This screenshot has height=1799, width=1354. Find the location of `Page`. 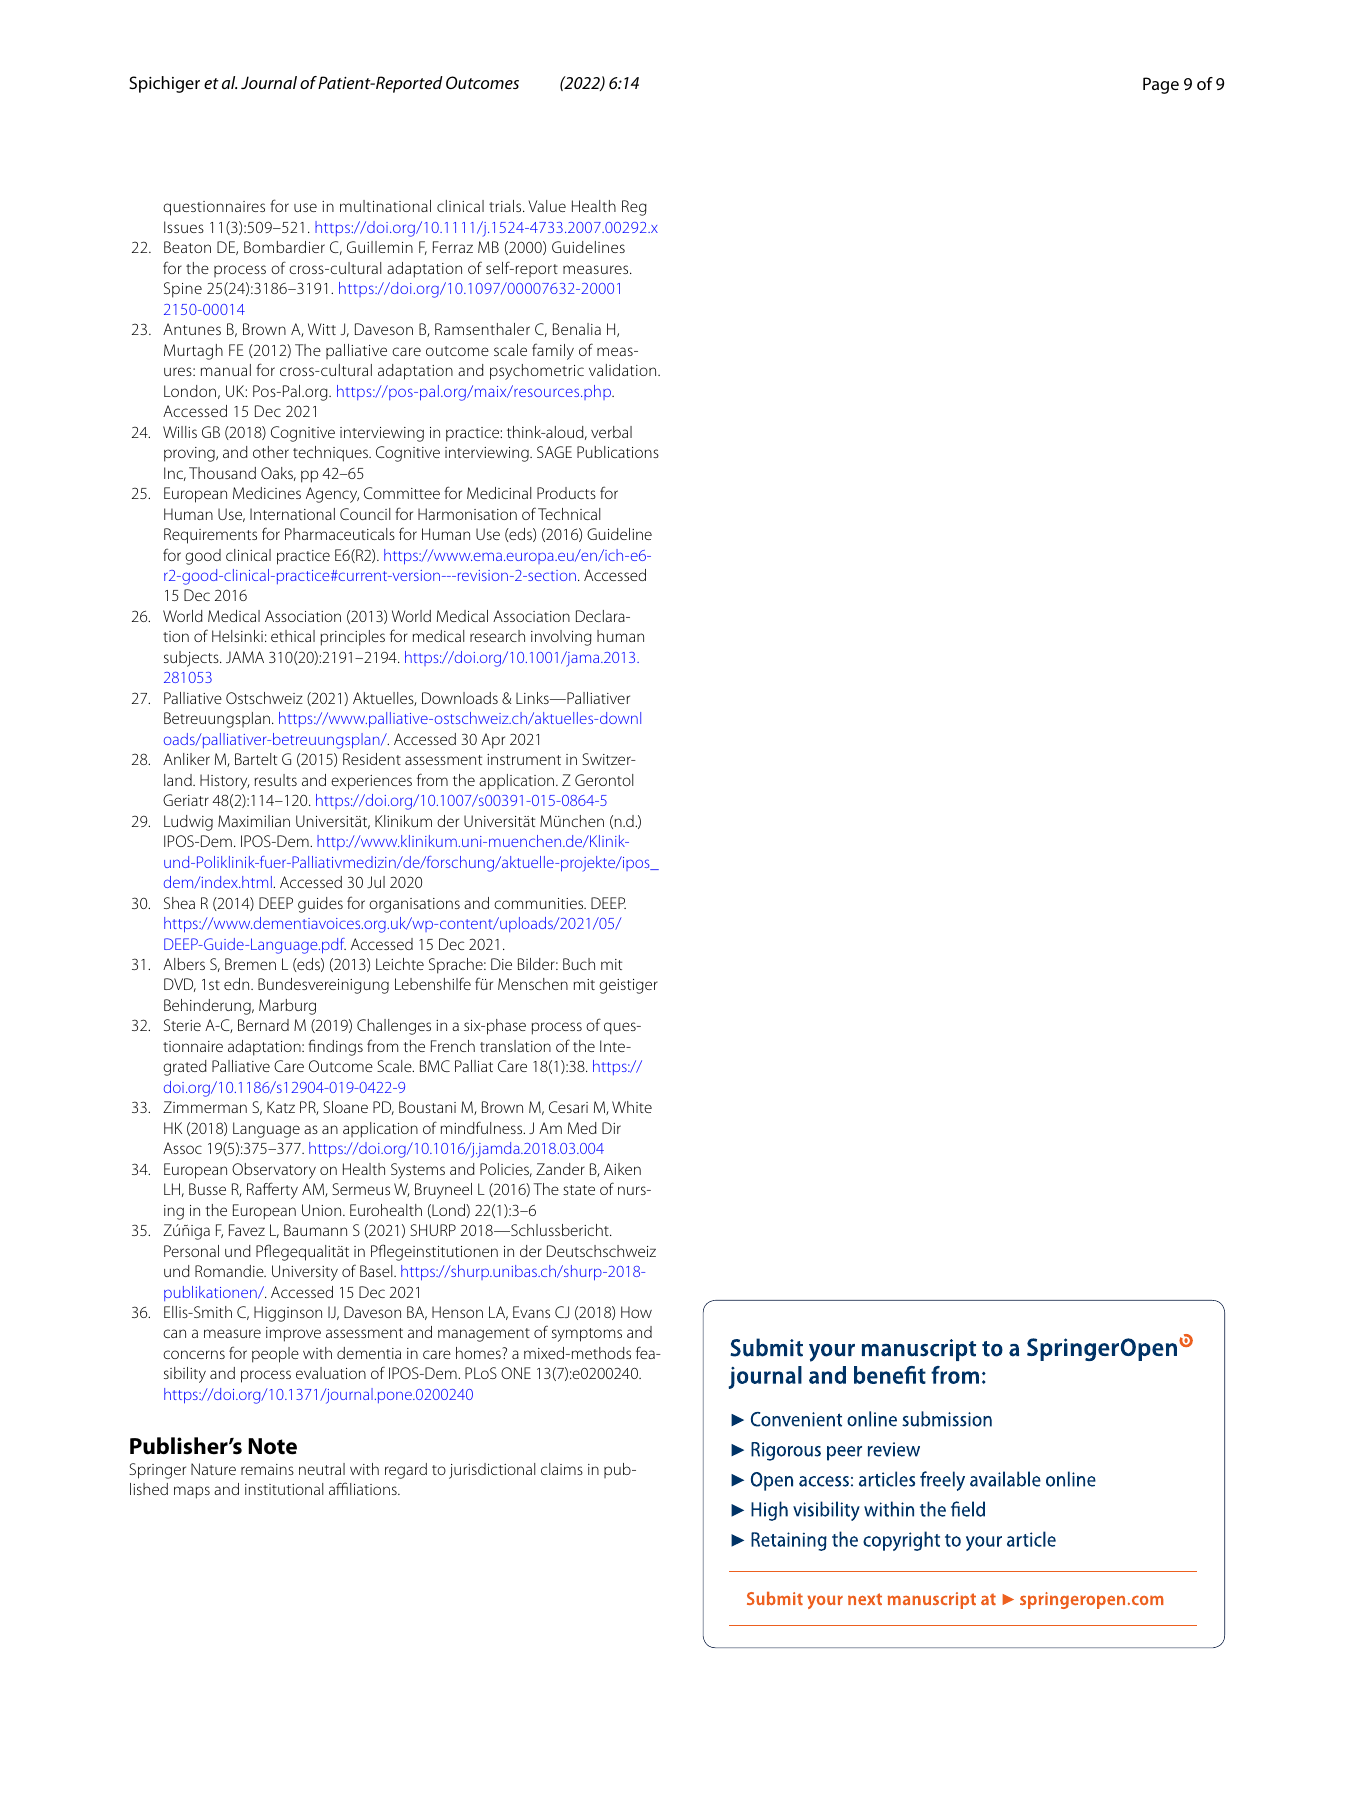

Page is located at coordinates (1161, 85).
